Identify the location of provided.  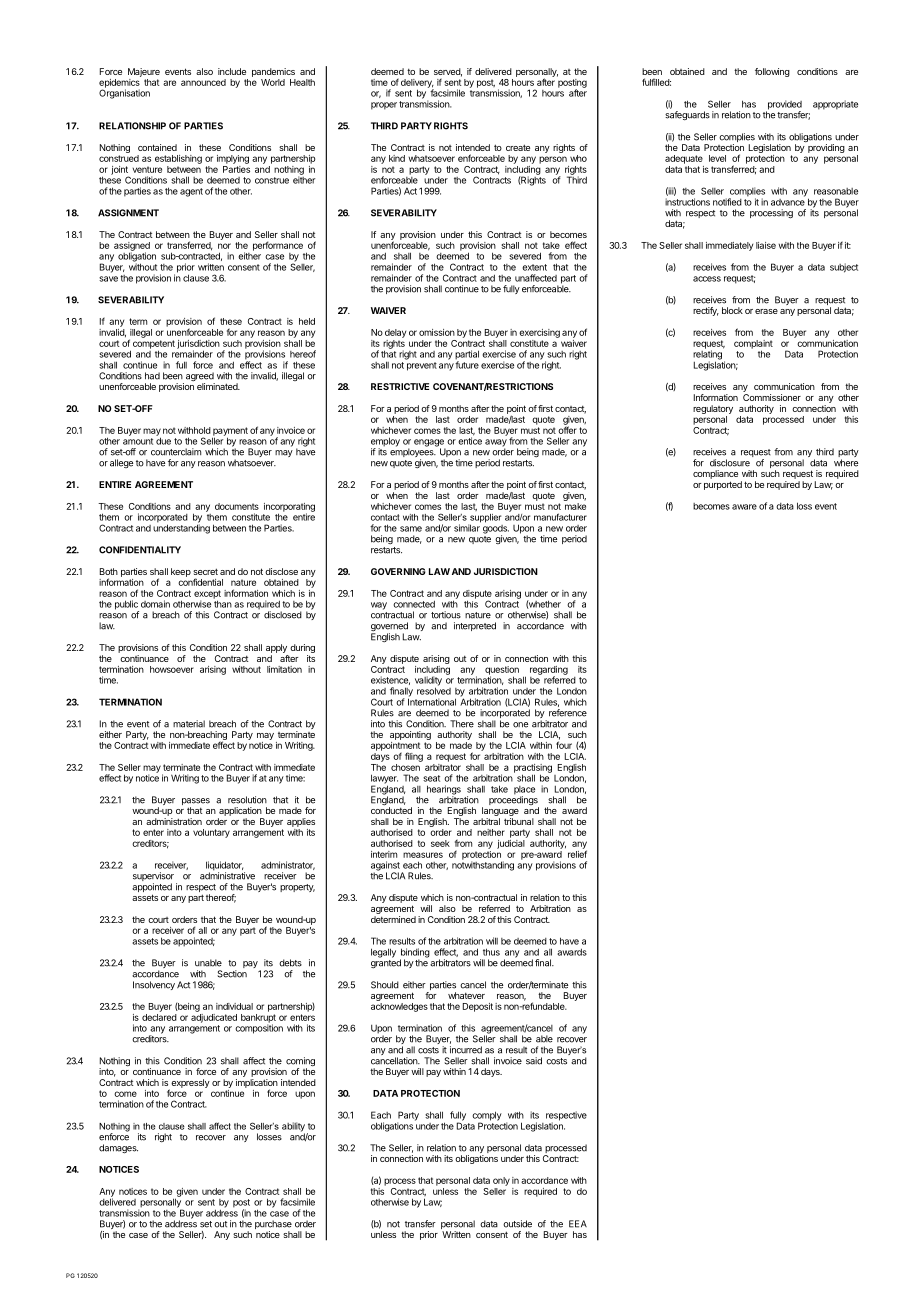
(784, 106).
